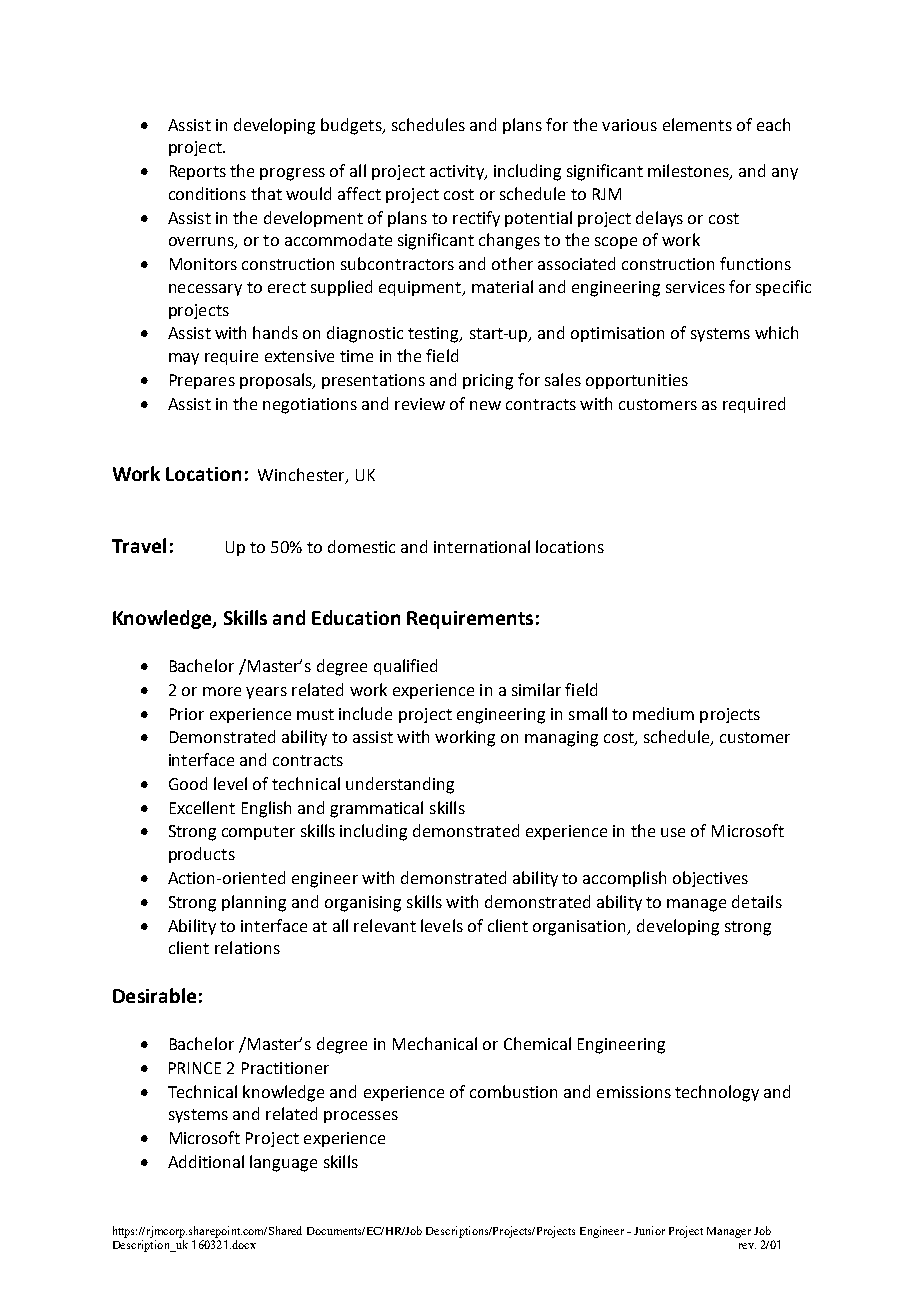 This image has height=1308, width=924. Describe the element at coordinates (376, 809) in the image. I see `grammatical` at that location.
